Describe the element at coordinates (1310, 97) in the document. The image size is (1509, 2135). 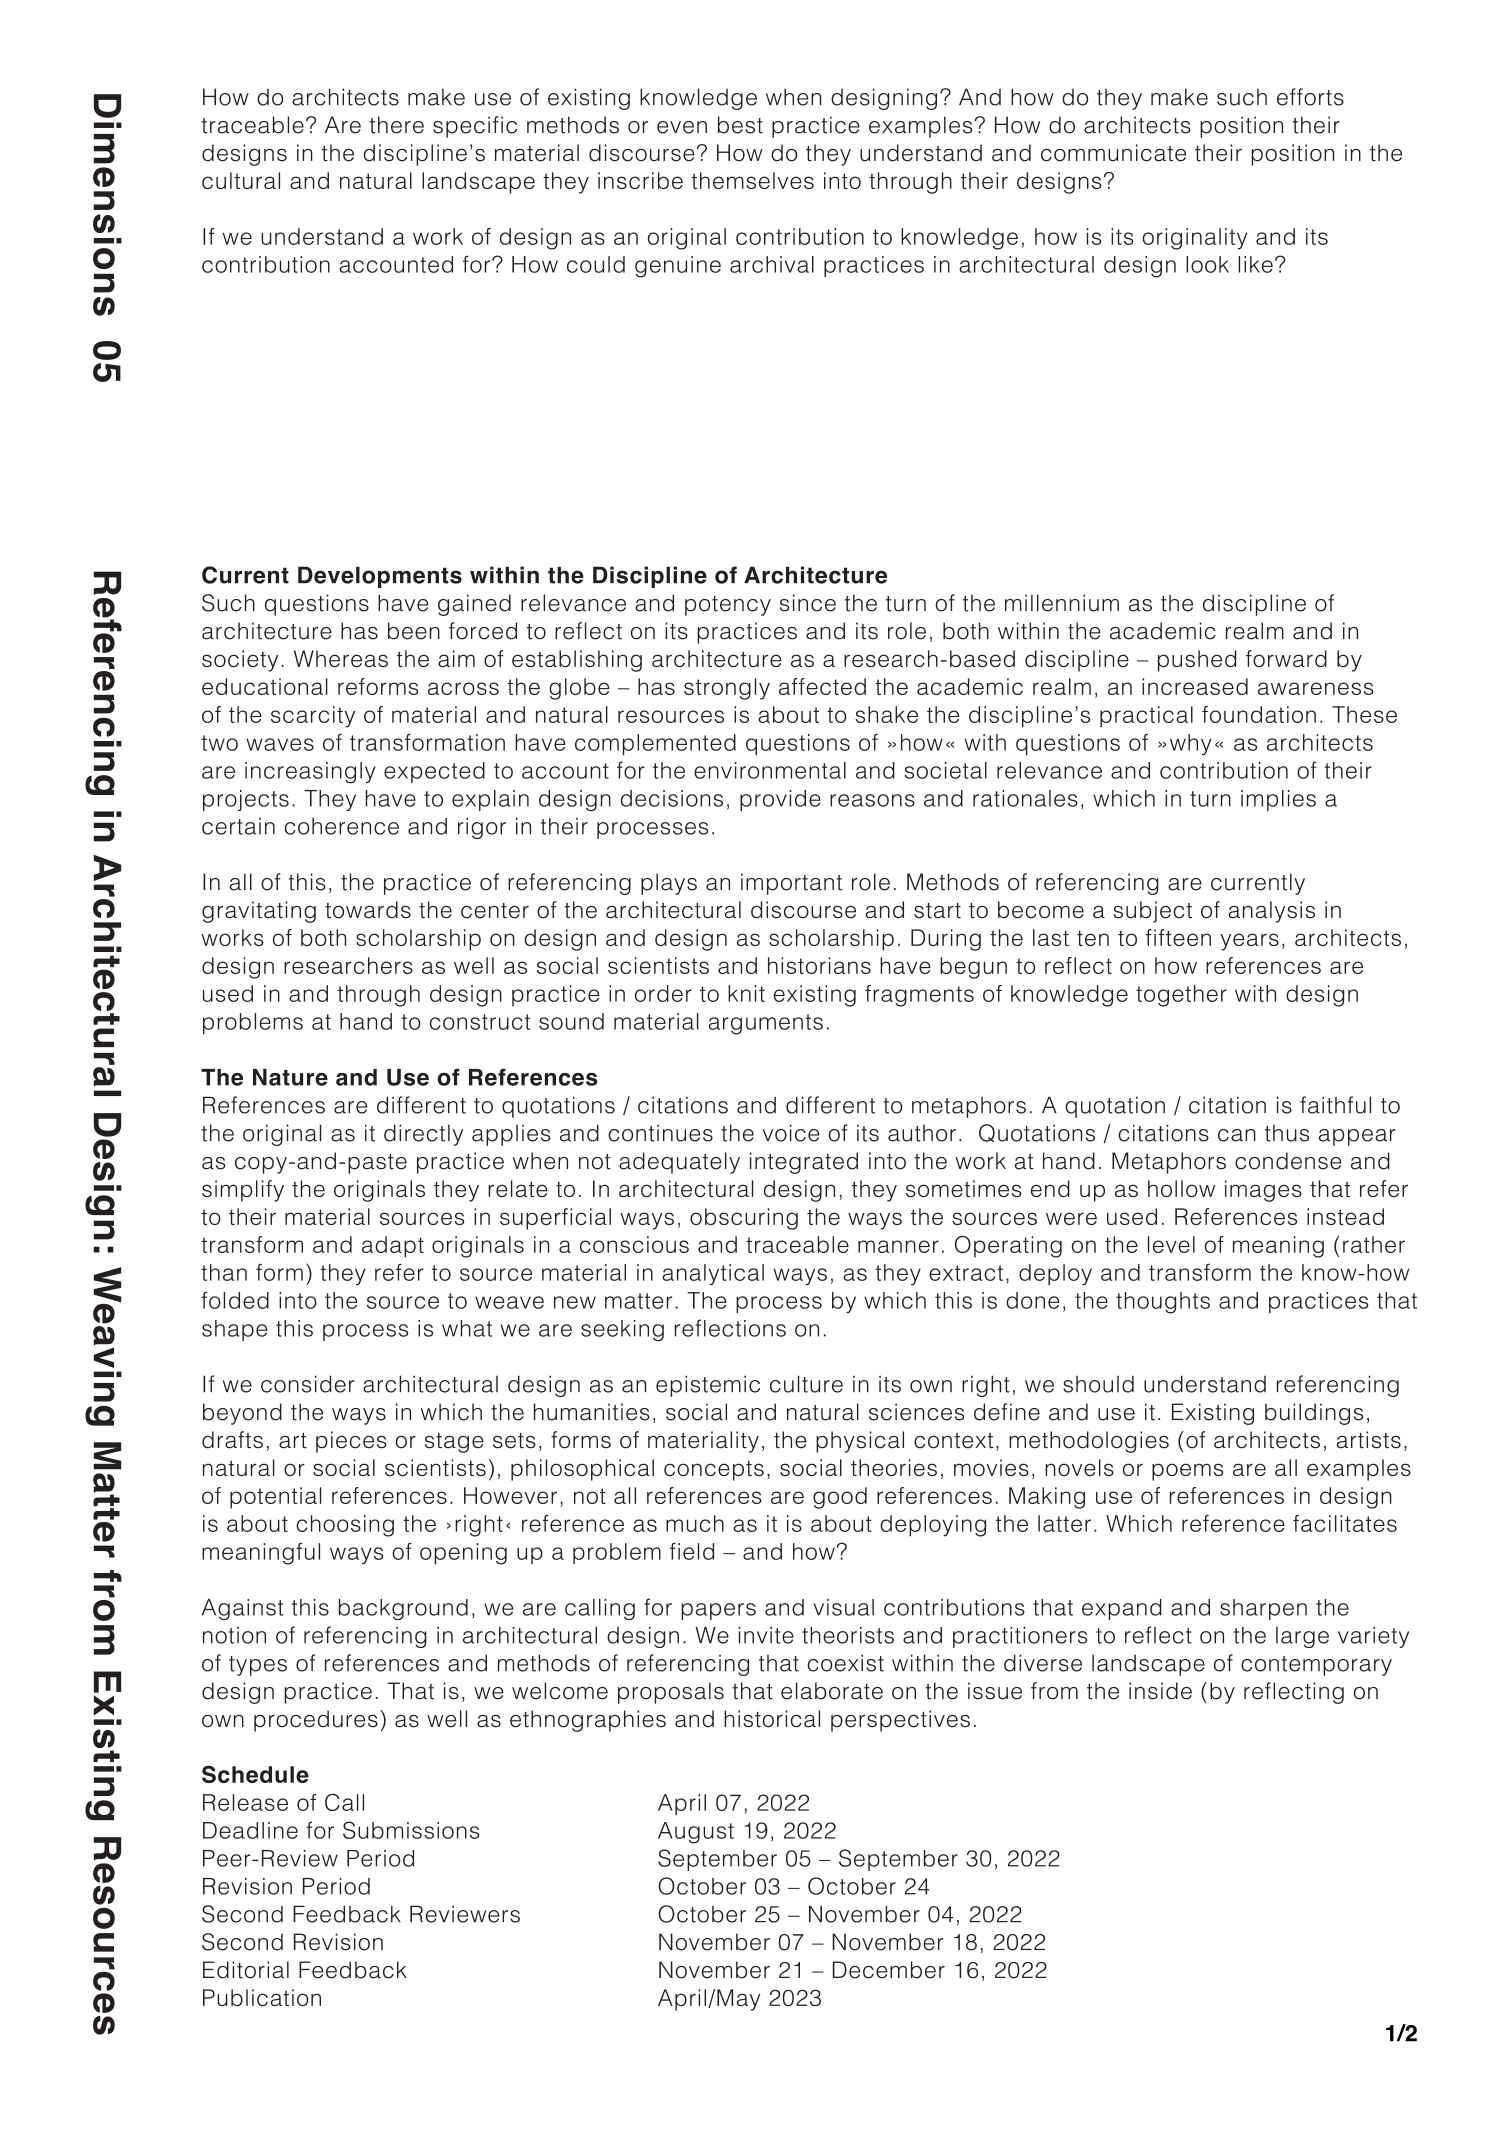
I see `efforts` at that location.
